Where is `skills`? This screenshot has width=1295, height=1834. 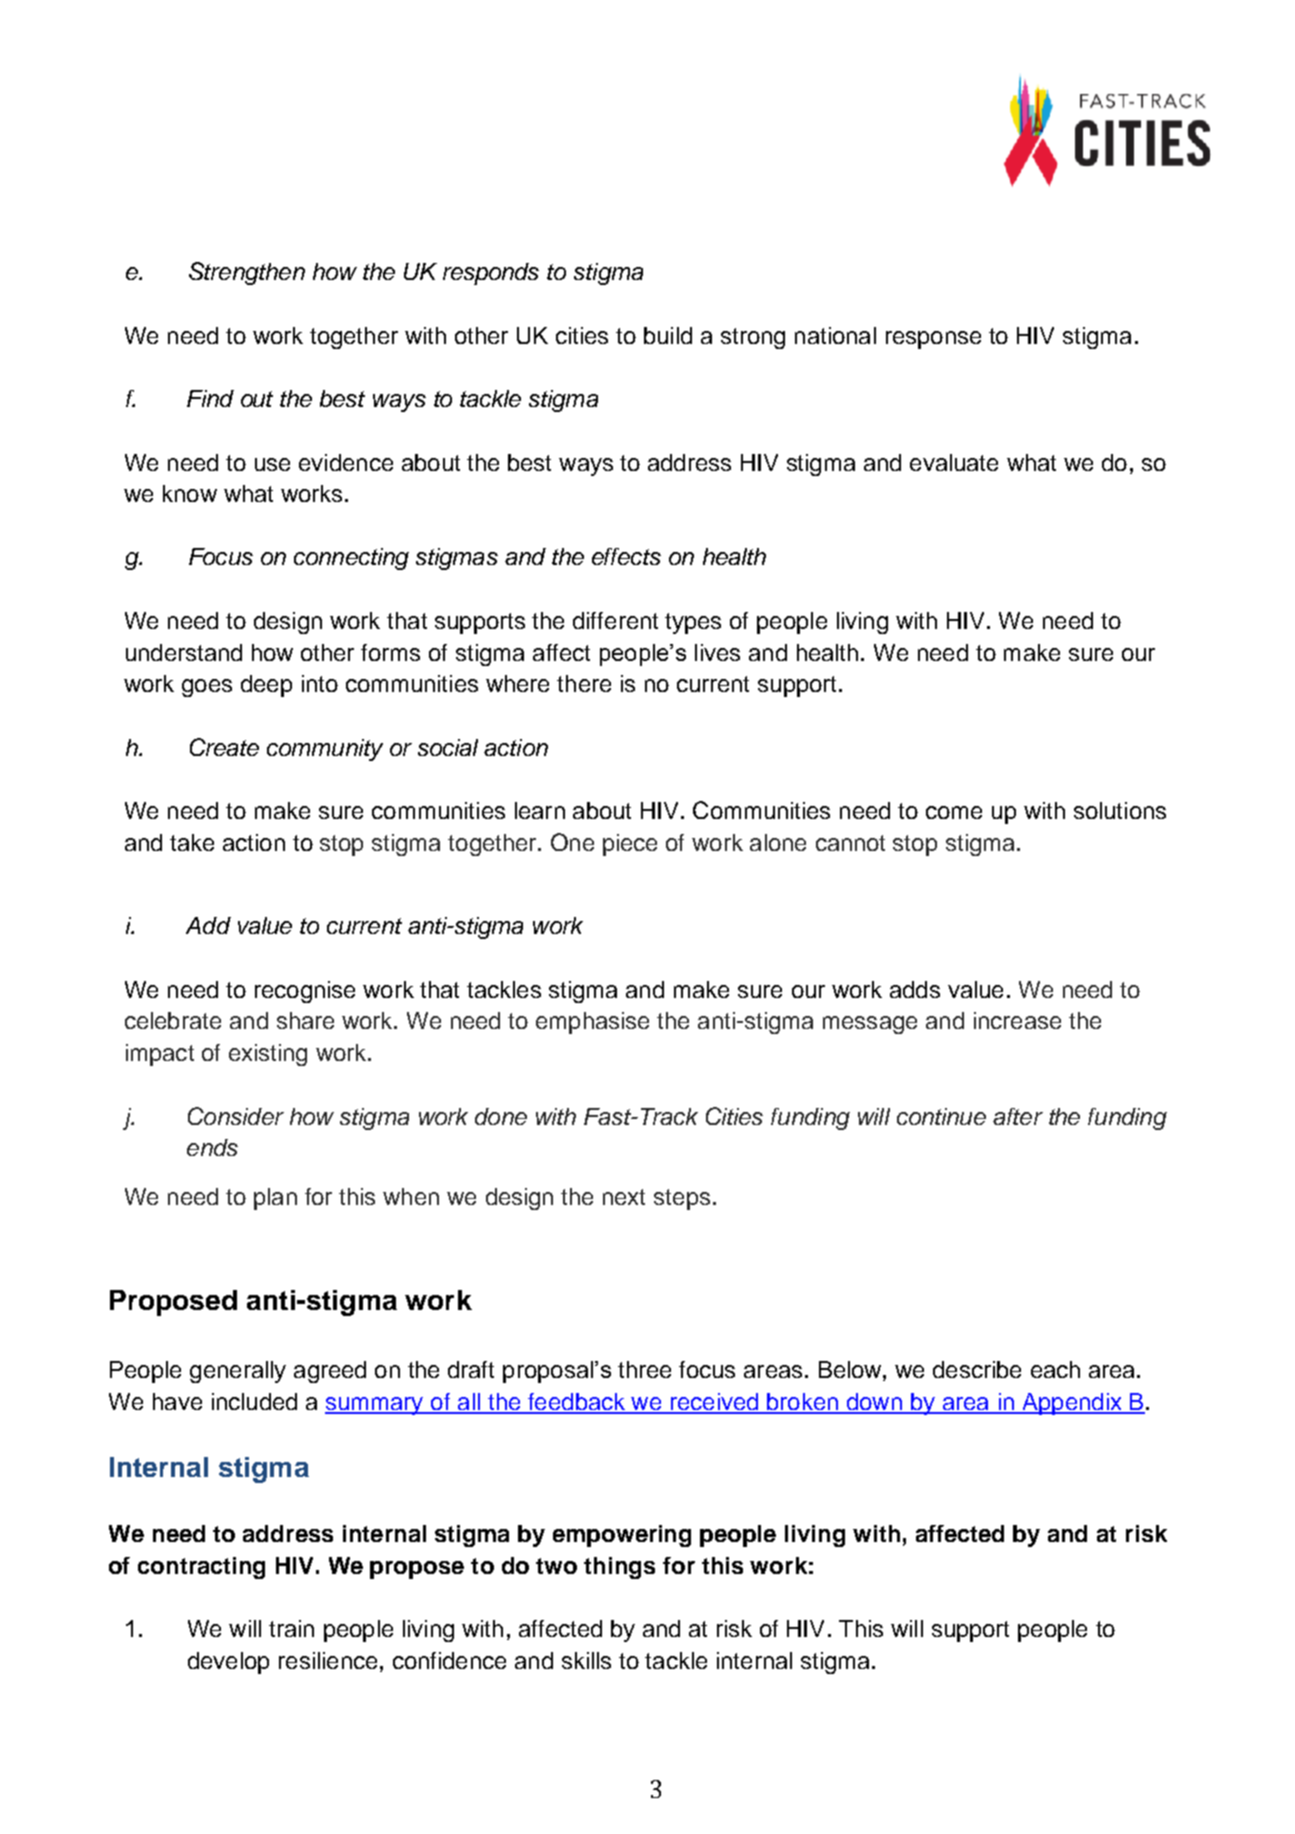
skills is located at coordinates (586, 1660).
